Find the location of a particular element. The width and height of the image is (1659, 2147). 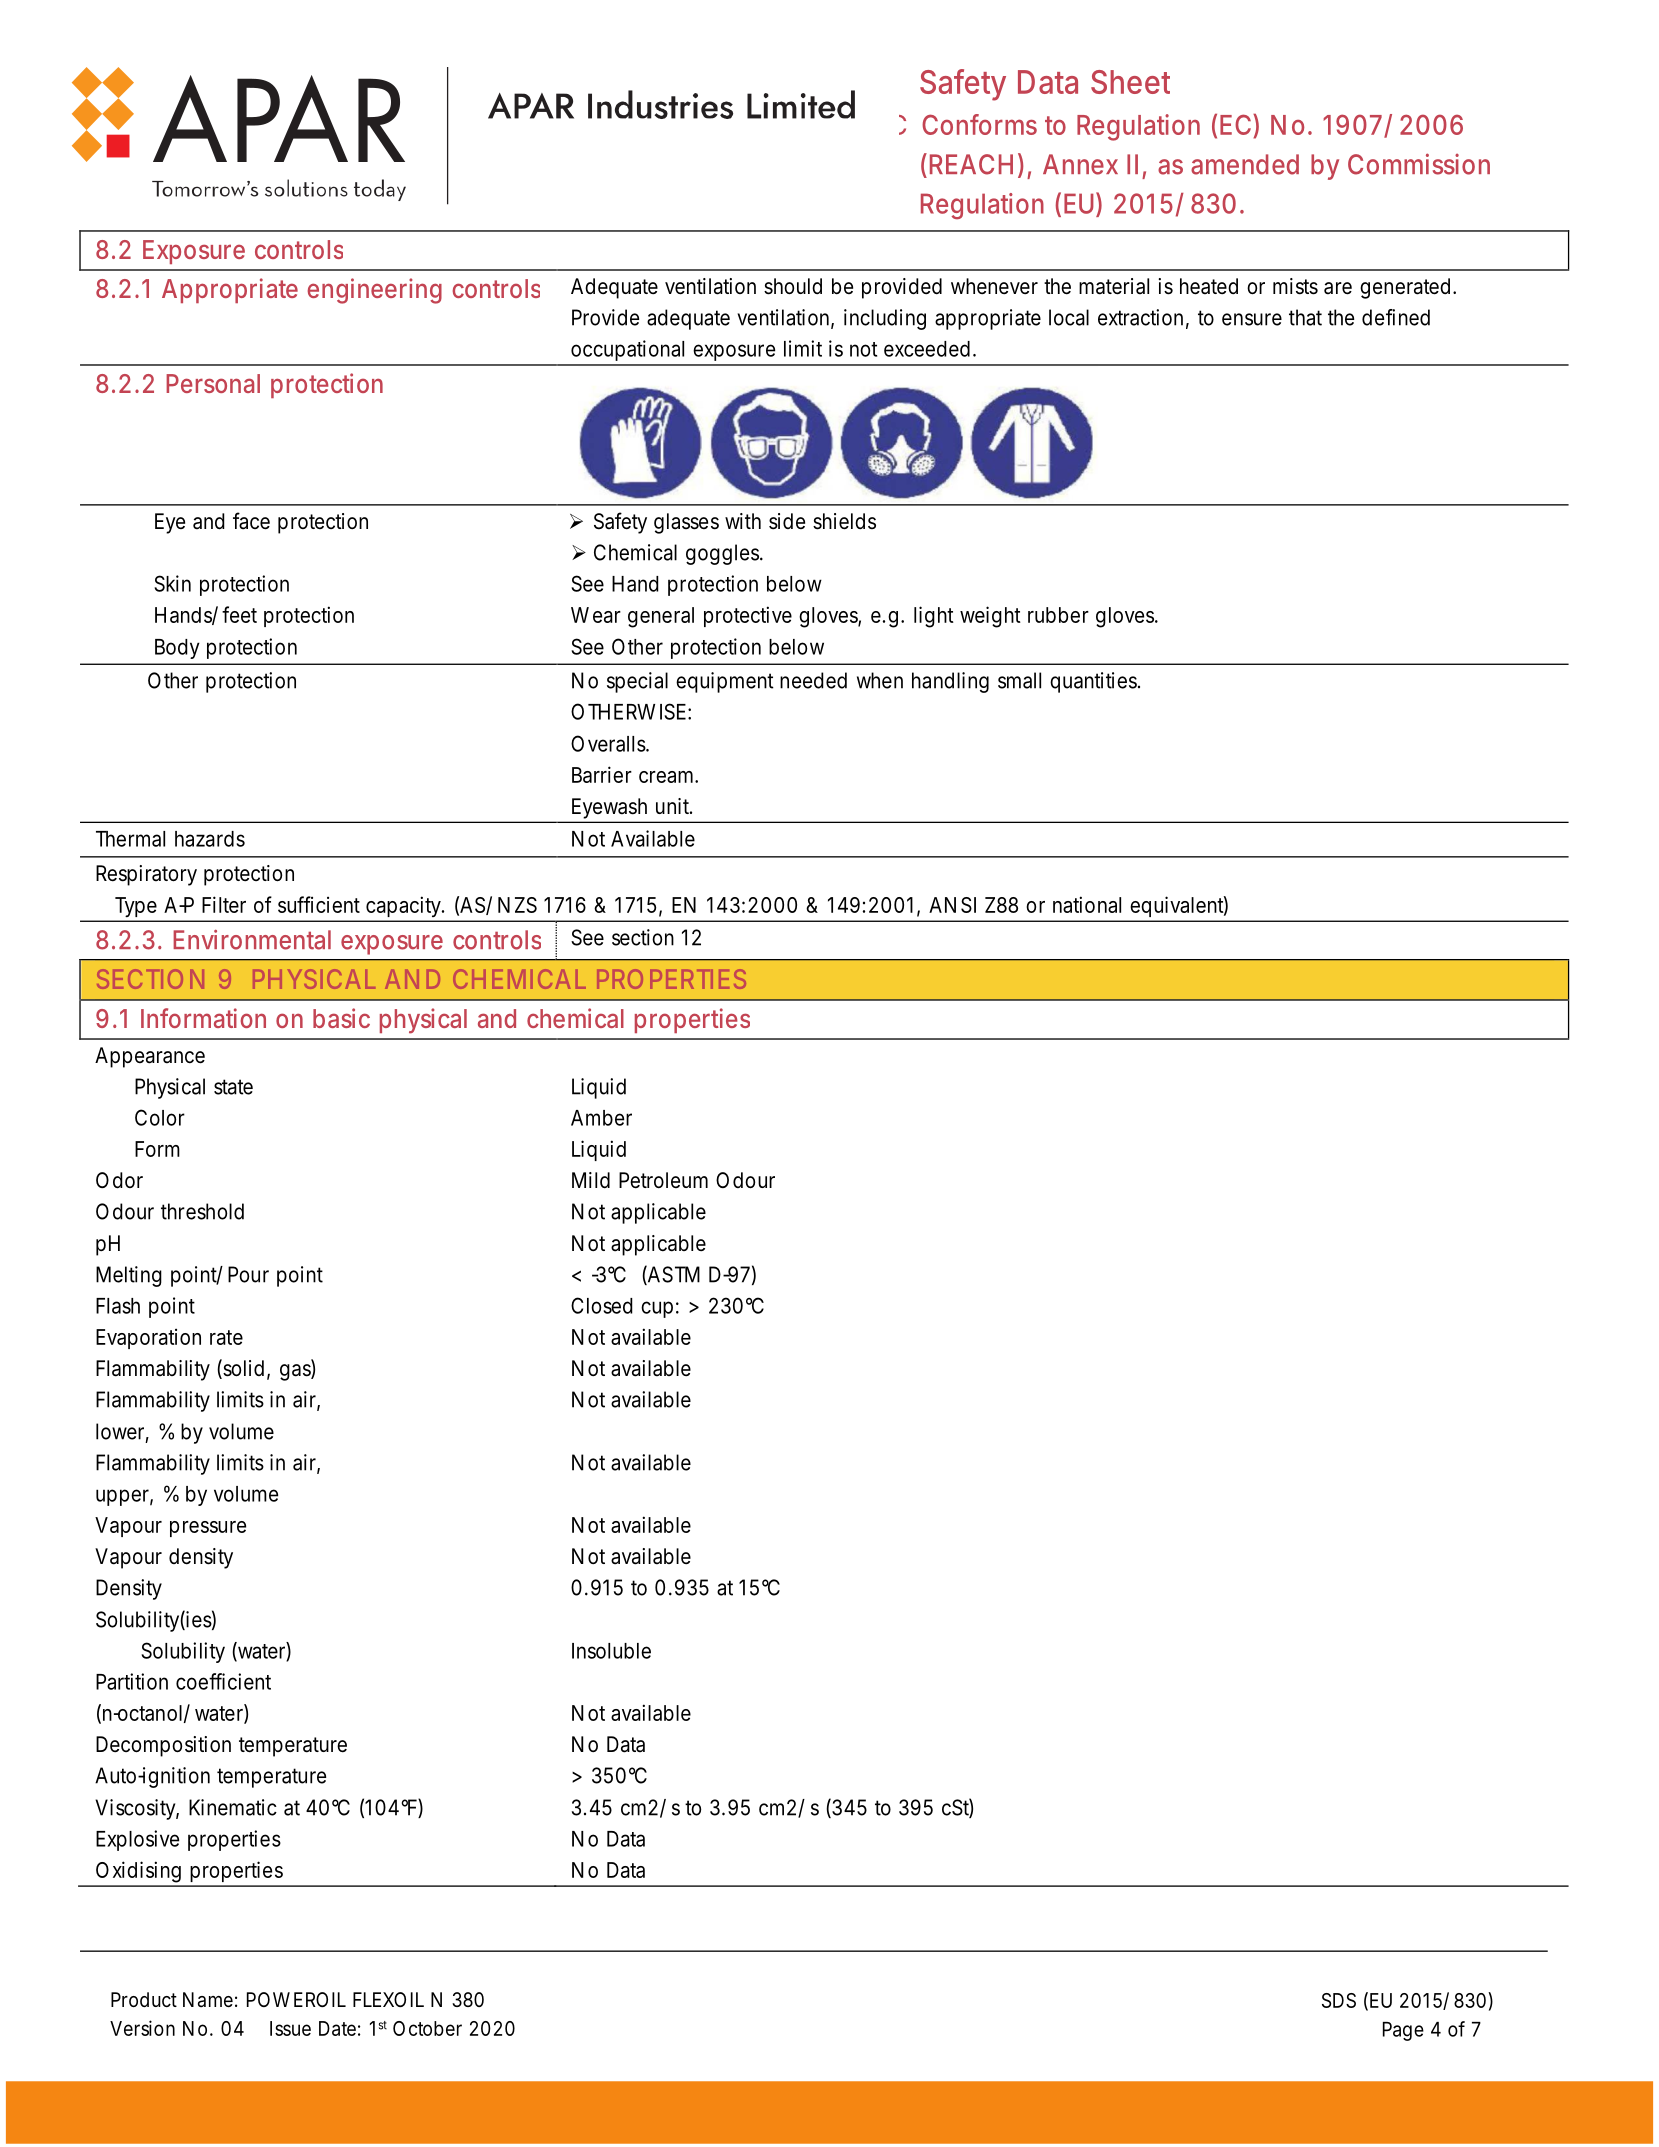

engineering is located at coordinates (375, 291).
